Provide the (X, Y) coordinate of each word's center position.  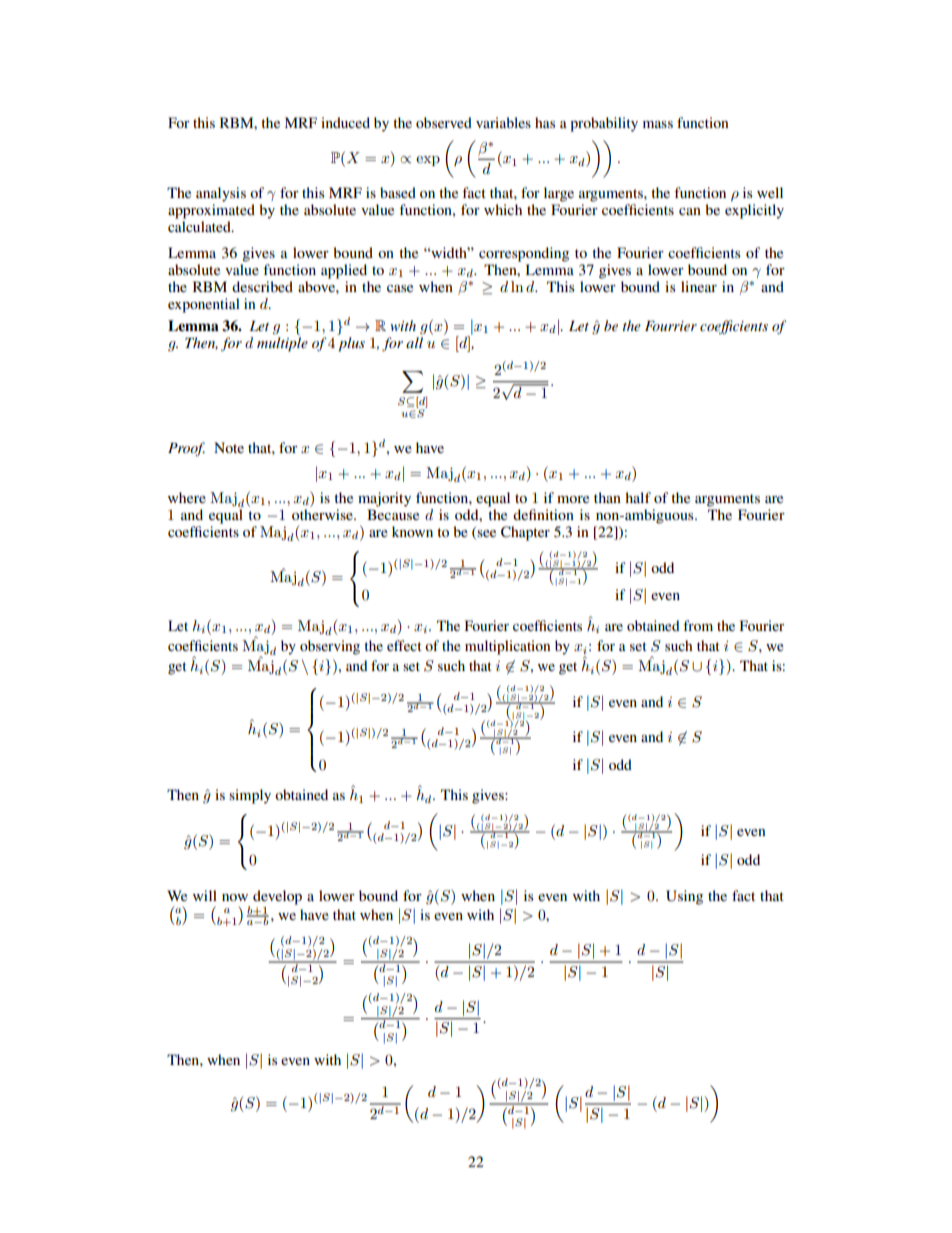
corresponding (524, 254)
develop (277, 897)
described (262, 286)
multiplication (507, 647)
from (698, 625)
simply (250, 796)
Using (684, 897)
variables (503, 122)
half (638, 497)
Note (229, 447)
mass (658, 124)
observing (330, 647)
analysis (221, 194)
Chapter (525, 533)
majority (384, 499)
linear (699, 286)
